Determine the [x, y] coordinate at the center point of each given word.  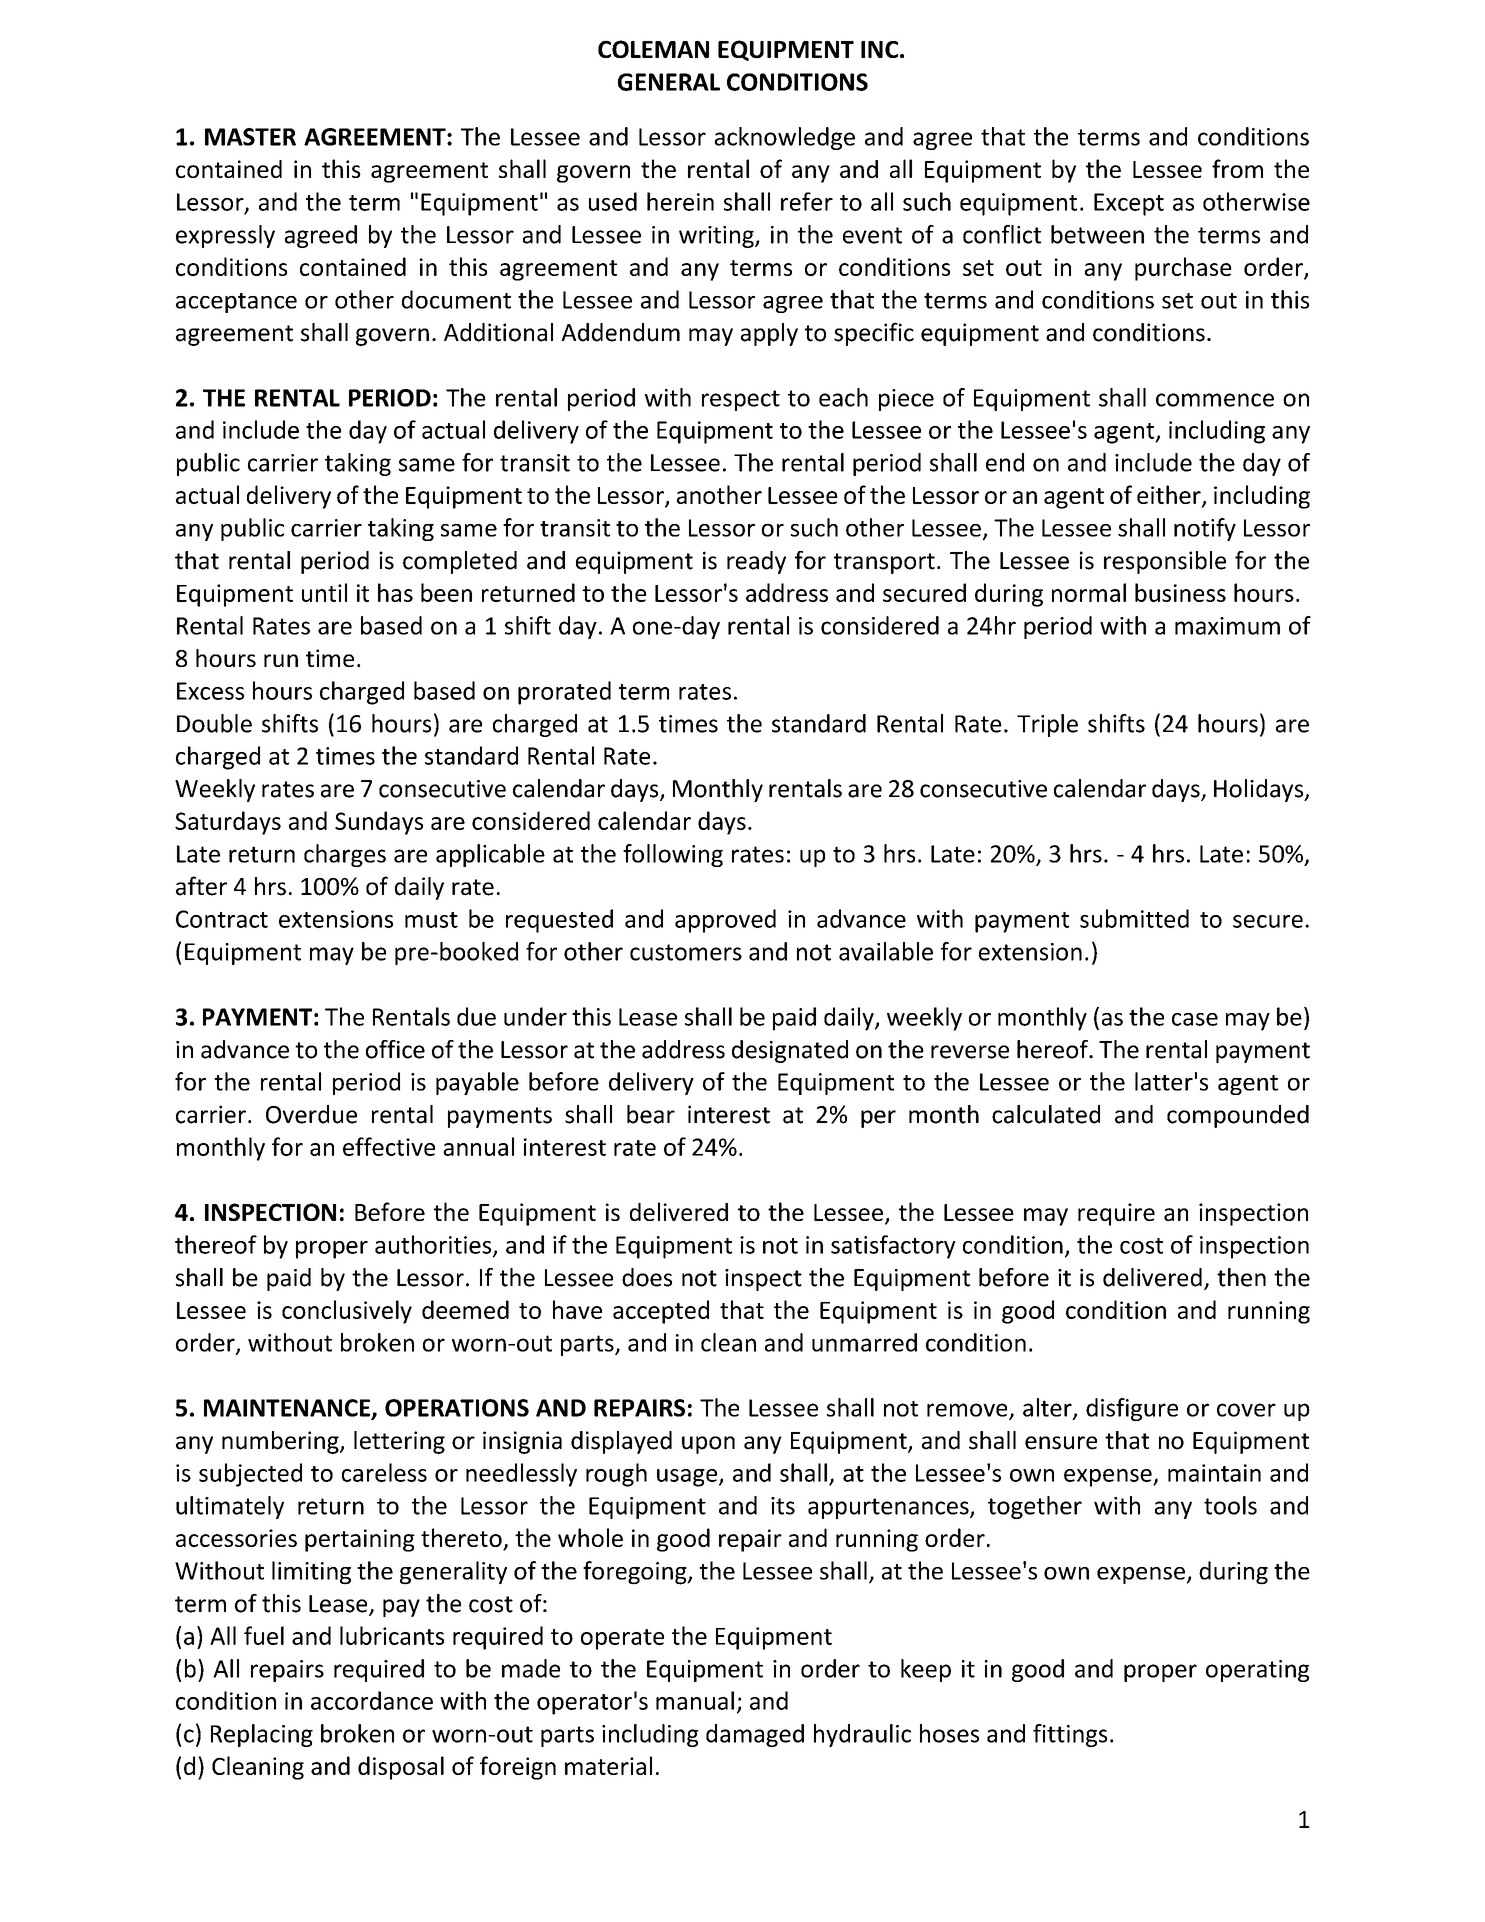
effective [389, 1146]
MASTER [250, 137]
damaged [755, 1735]
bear [651, 1114]
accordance [372, 1700]
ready [756, 562]
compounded [1238, 1116]
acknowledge [785, 138]
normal [1089, 592]
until [324, 592]
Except [1129, 204]
